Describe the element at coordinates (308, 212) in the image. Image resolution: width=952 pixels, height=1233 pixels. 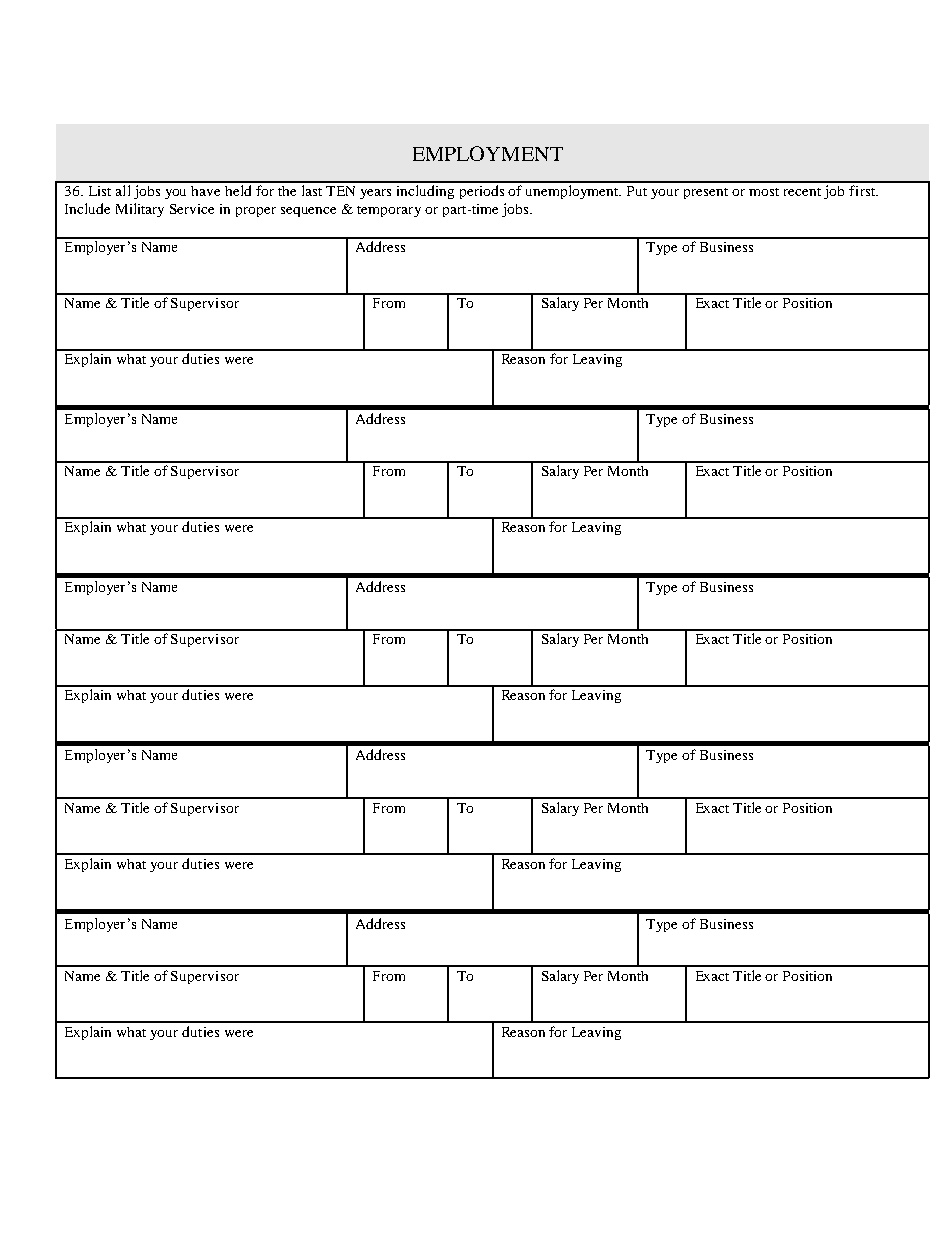
I see `sequence` at that location.
